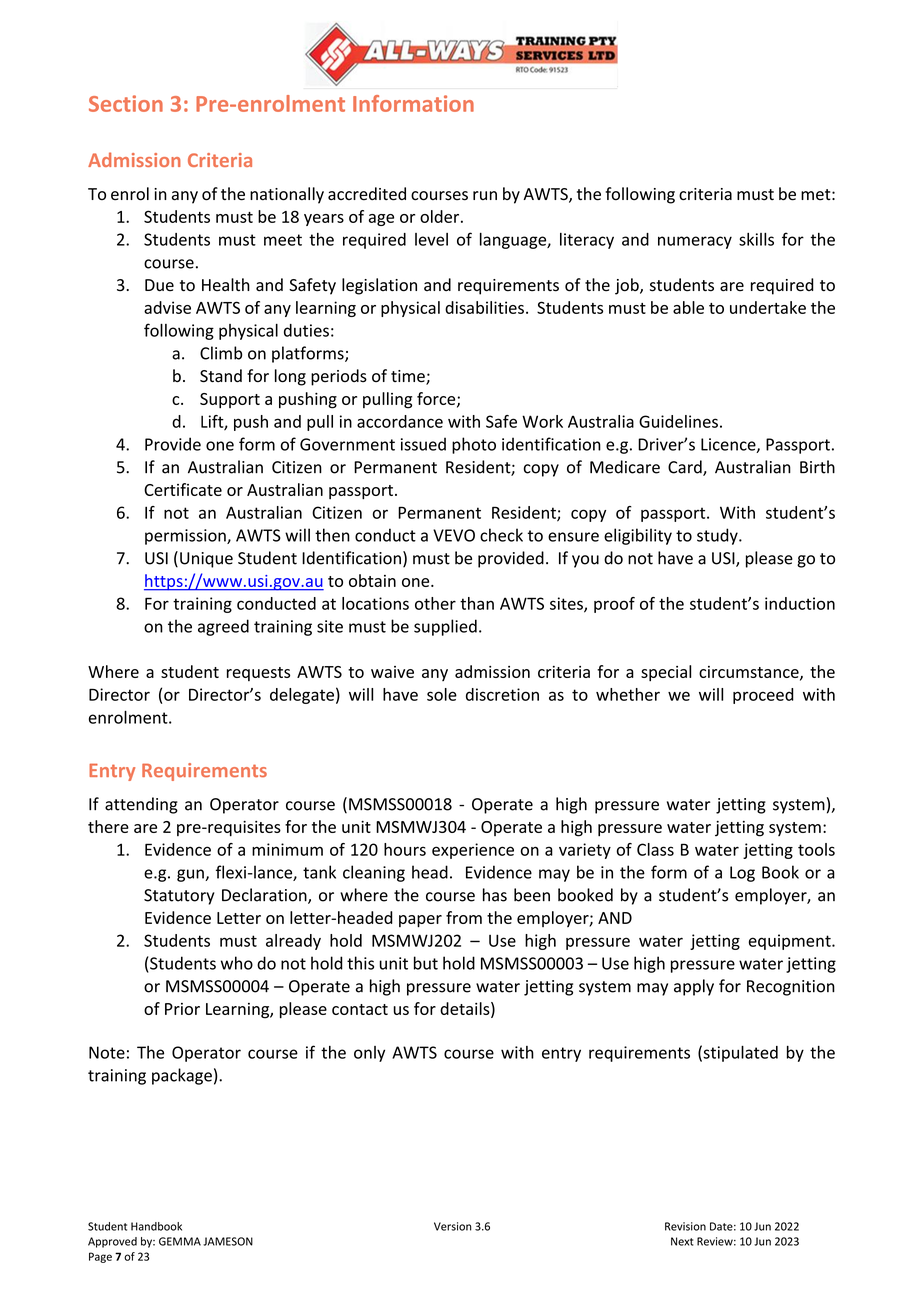 The width and height of the screenshot is (924, 1308). I want to click on time, so click(409, 377).
